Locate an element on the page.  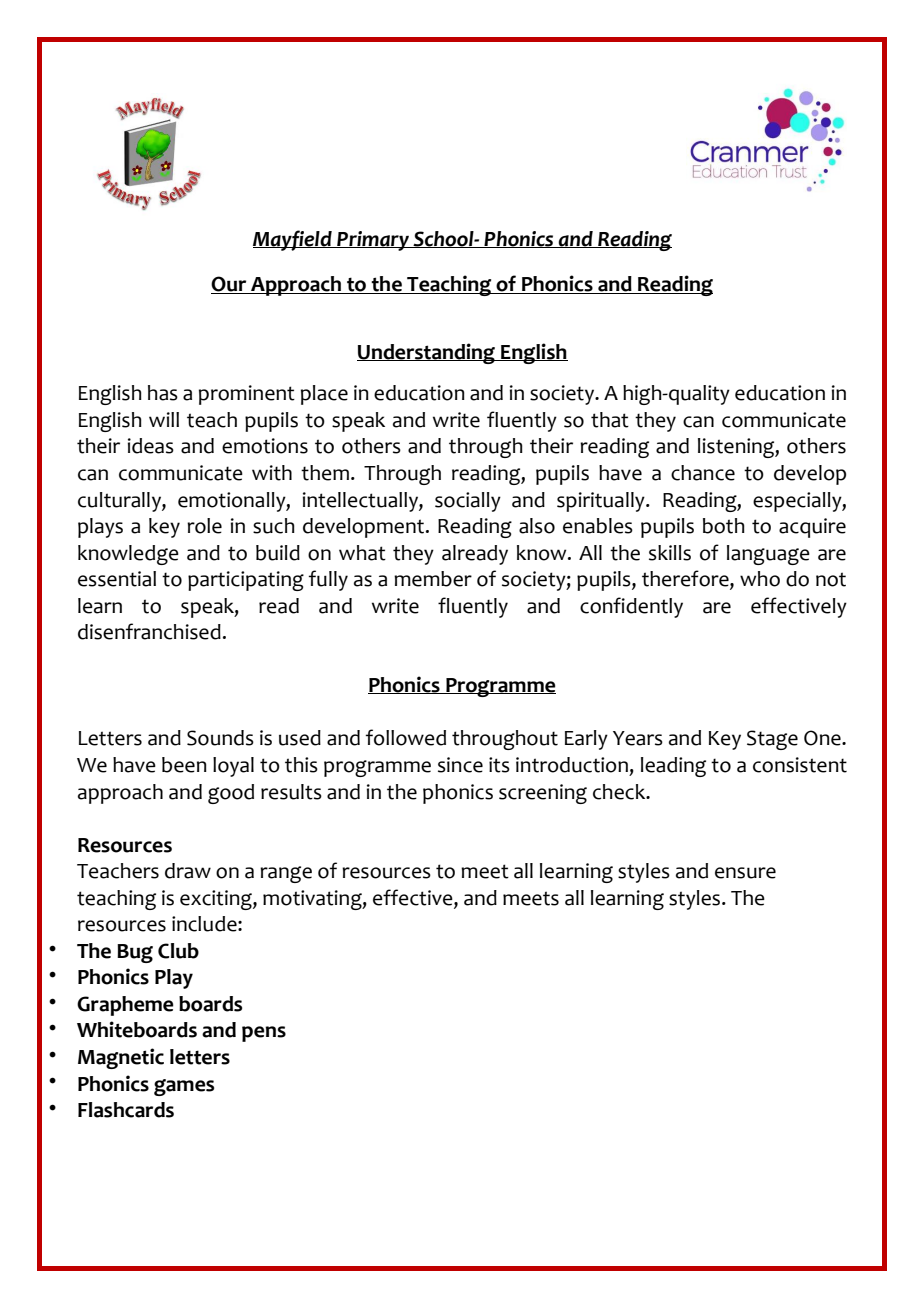
disenfranchised is located at coordinates (149, 631).
